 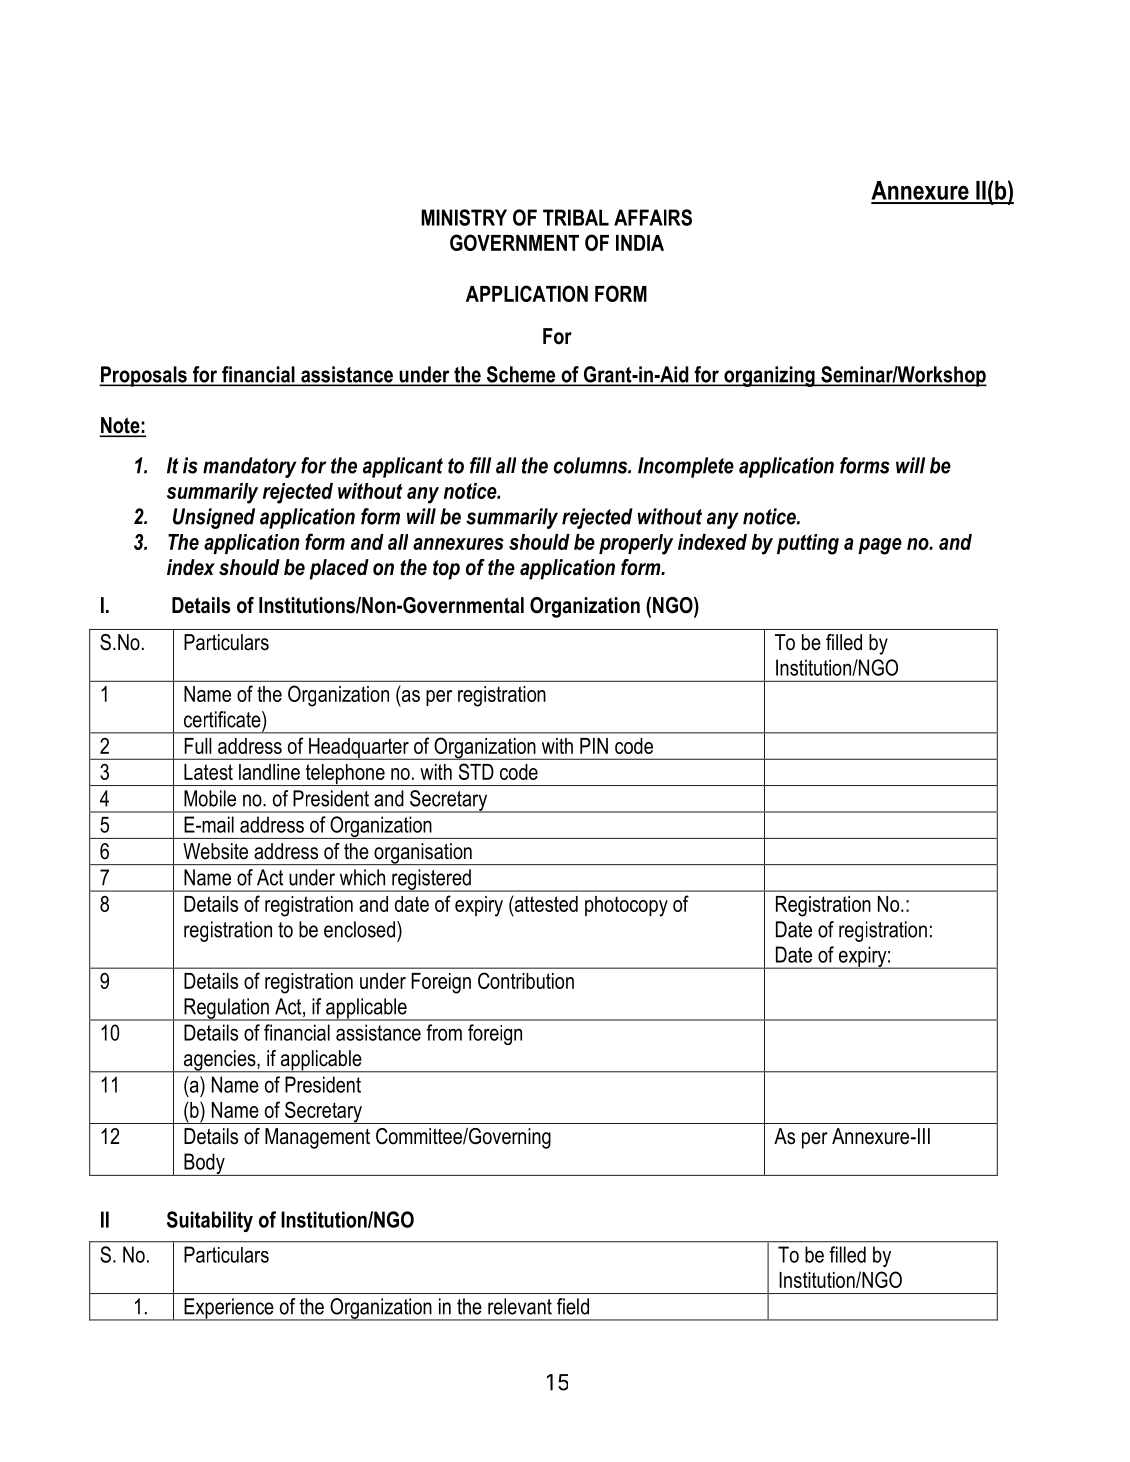 I want to click on AFFAIRS, so click(x=653, y=217).
